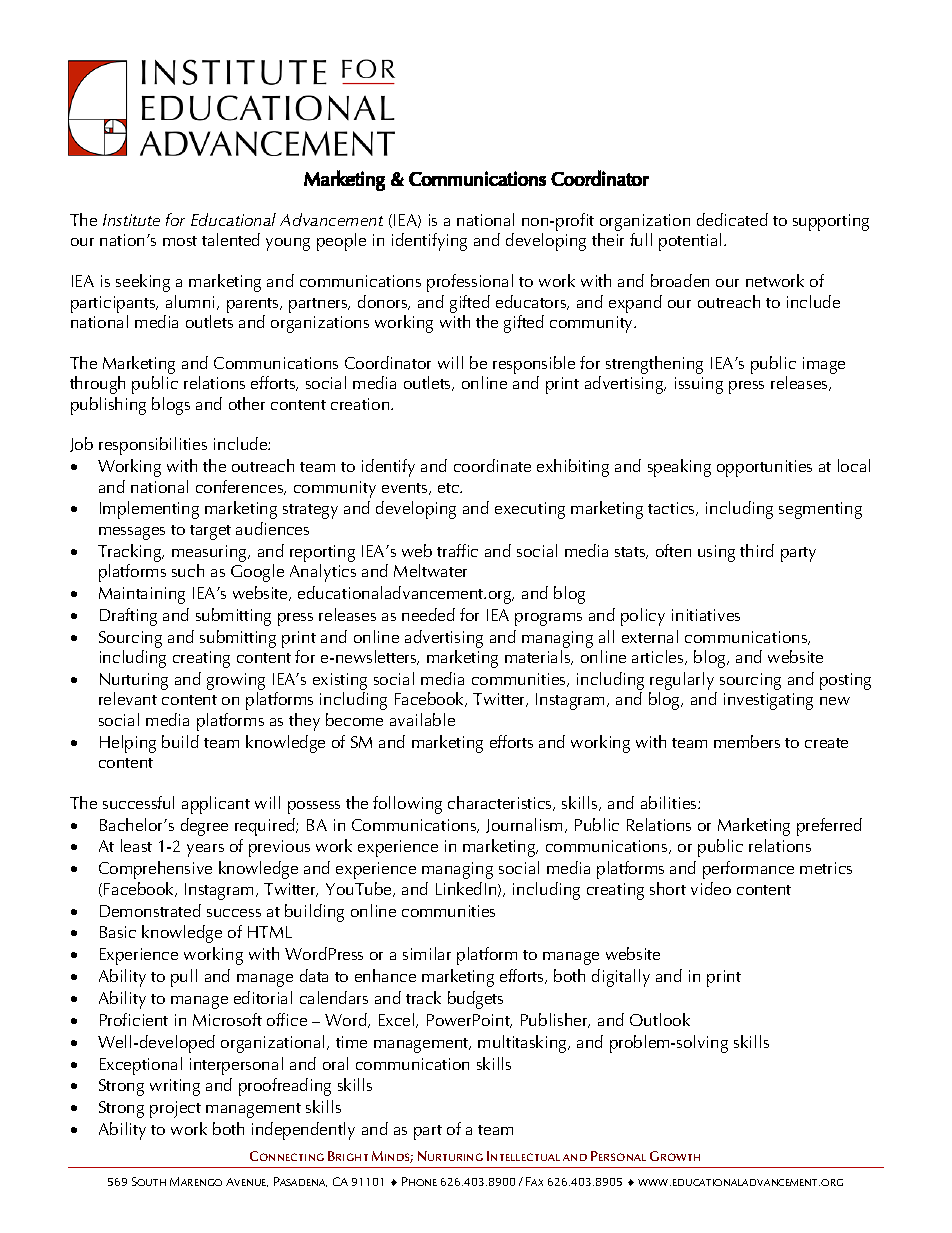  What do you see at coordinates (128, 698) in the page?
I see `relevant` at bounding box center [128, 698].
